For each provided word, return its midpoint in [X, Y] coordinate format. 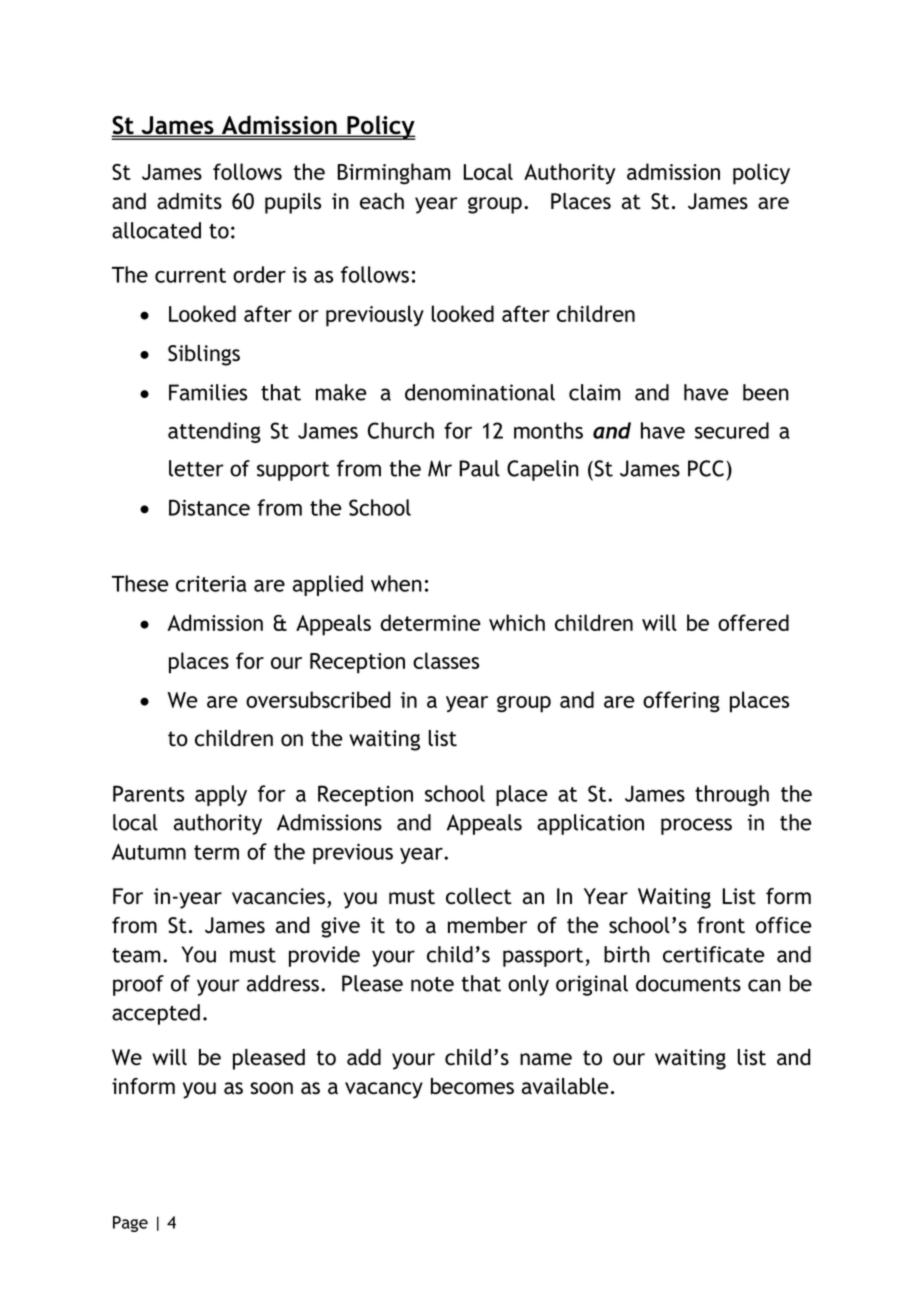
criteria [211, 584]
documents [688, 983]
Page [130, 1224]
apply [221, 795]
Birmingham [394, 174]
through [732, 795]
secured [732, 430]
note [432, 984]
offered [753, 622]
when [396, 583]
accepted [156, 1014]
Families [208, 392]
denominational [480, 392]
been [766, 392]
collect [479, 896]
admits [189, 201]
